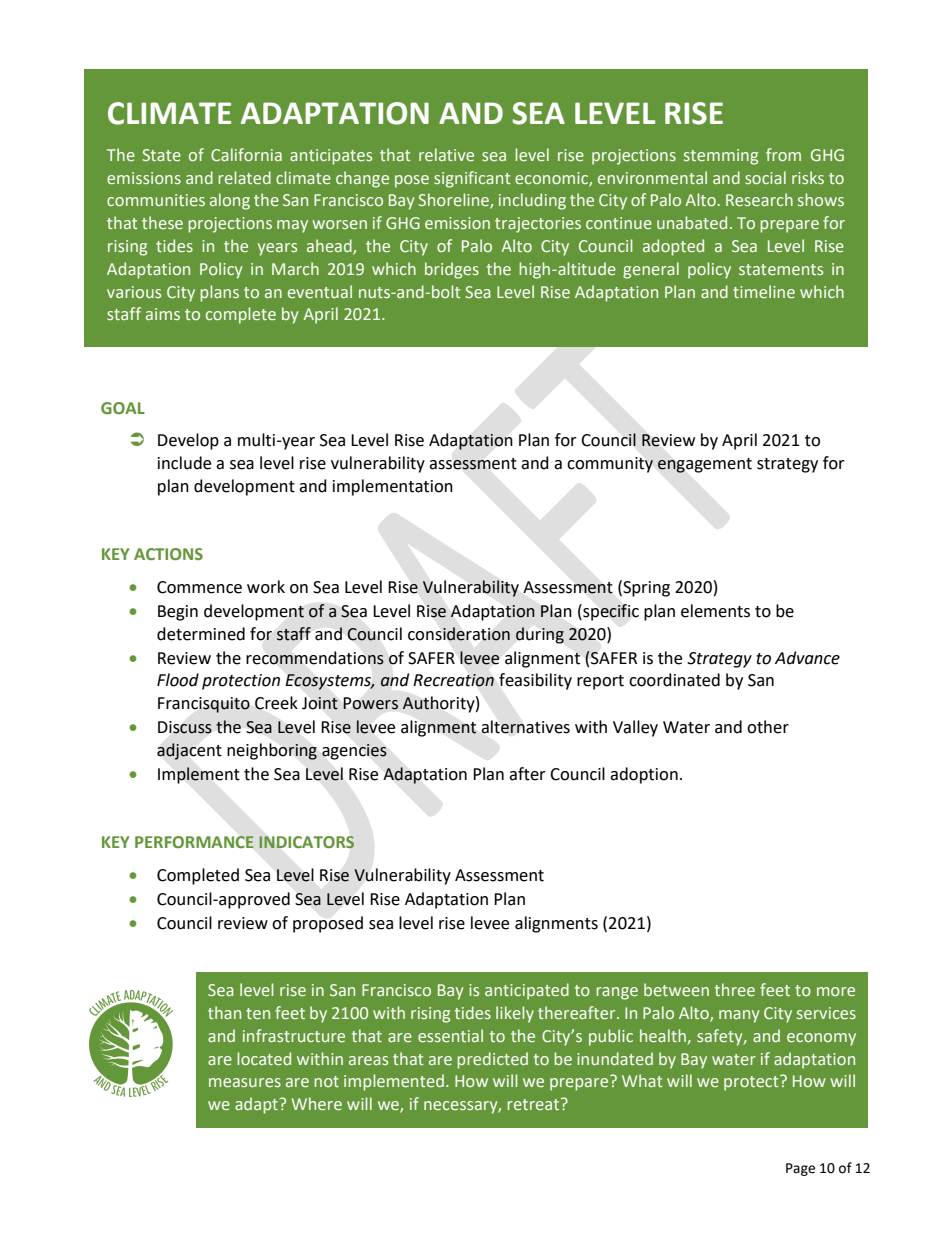 The height and width of the image is (1233, 952). Describe the element at coordinates (245, 1082) in the image. I see `measures` at that location.
